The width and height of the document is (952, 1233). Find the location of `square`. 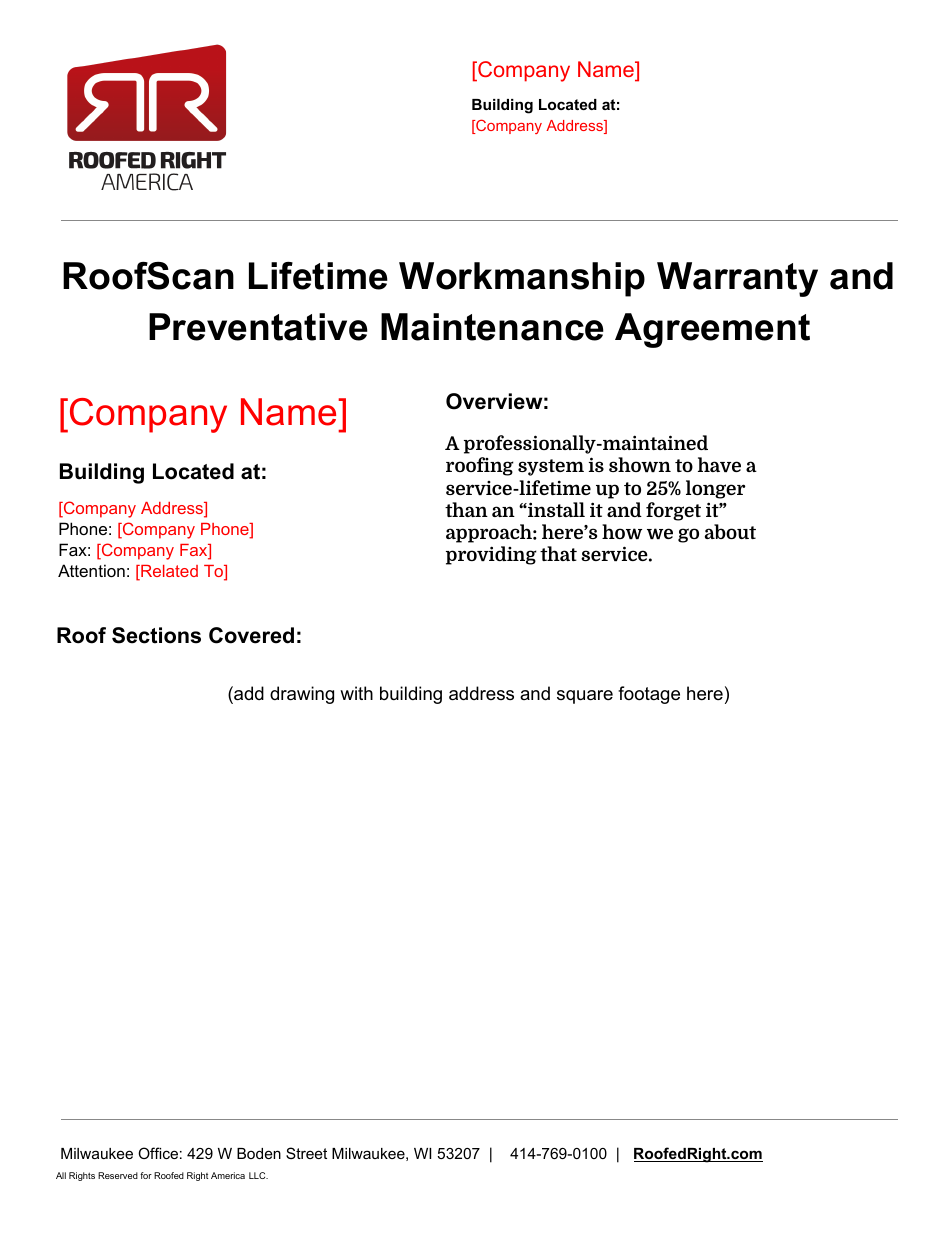

square is located at coordinates (585, 697).
